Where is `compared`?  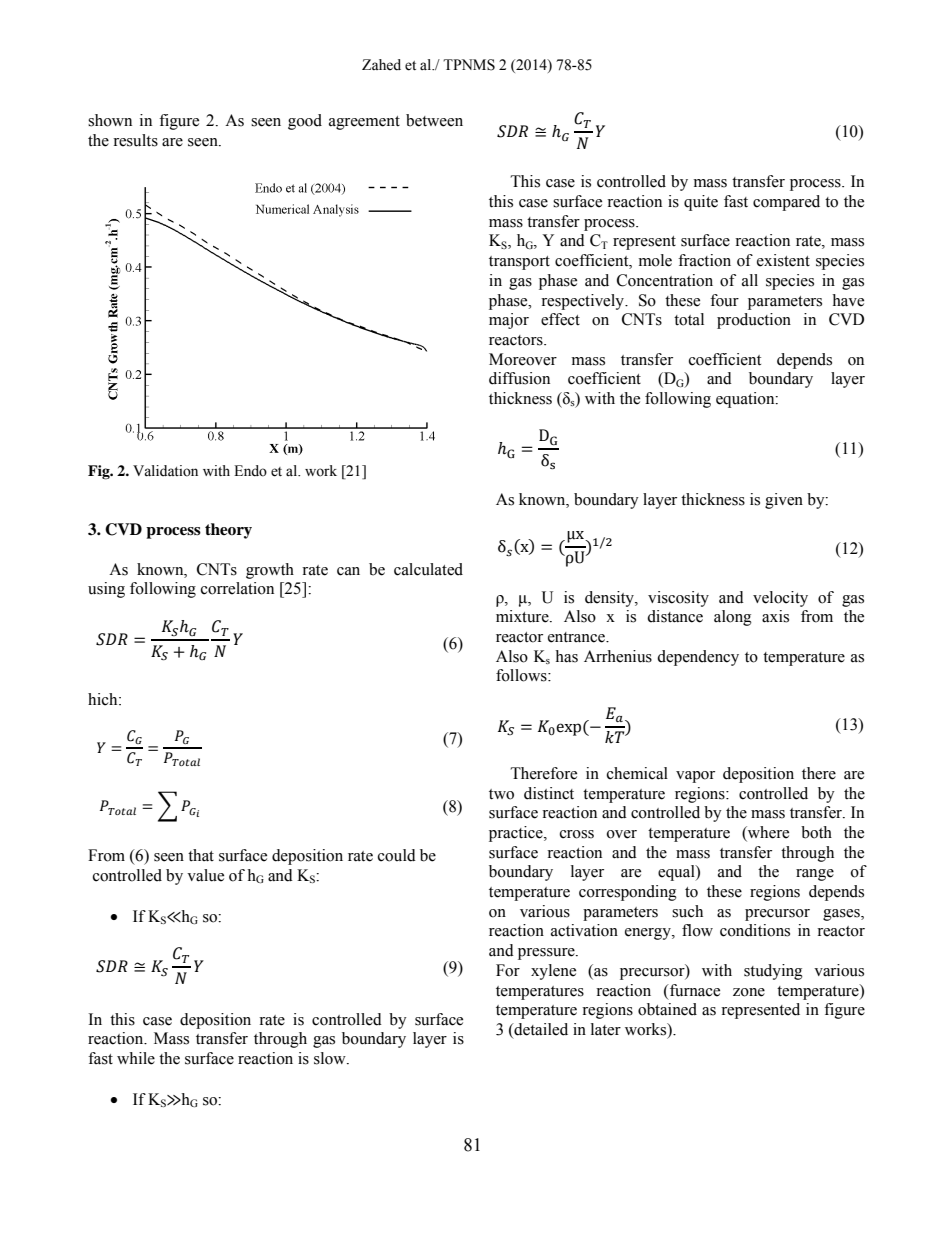
compared is located at coordinates (786, 203).
